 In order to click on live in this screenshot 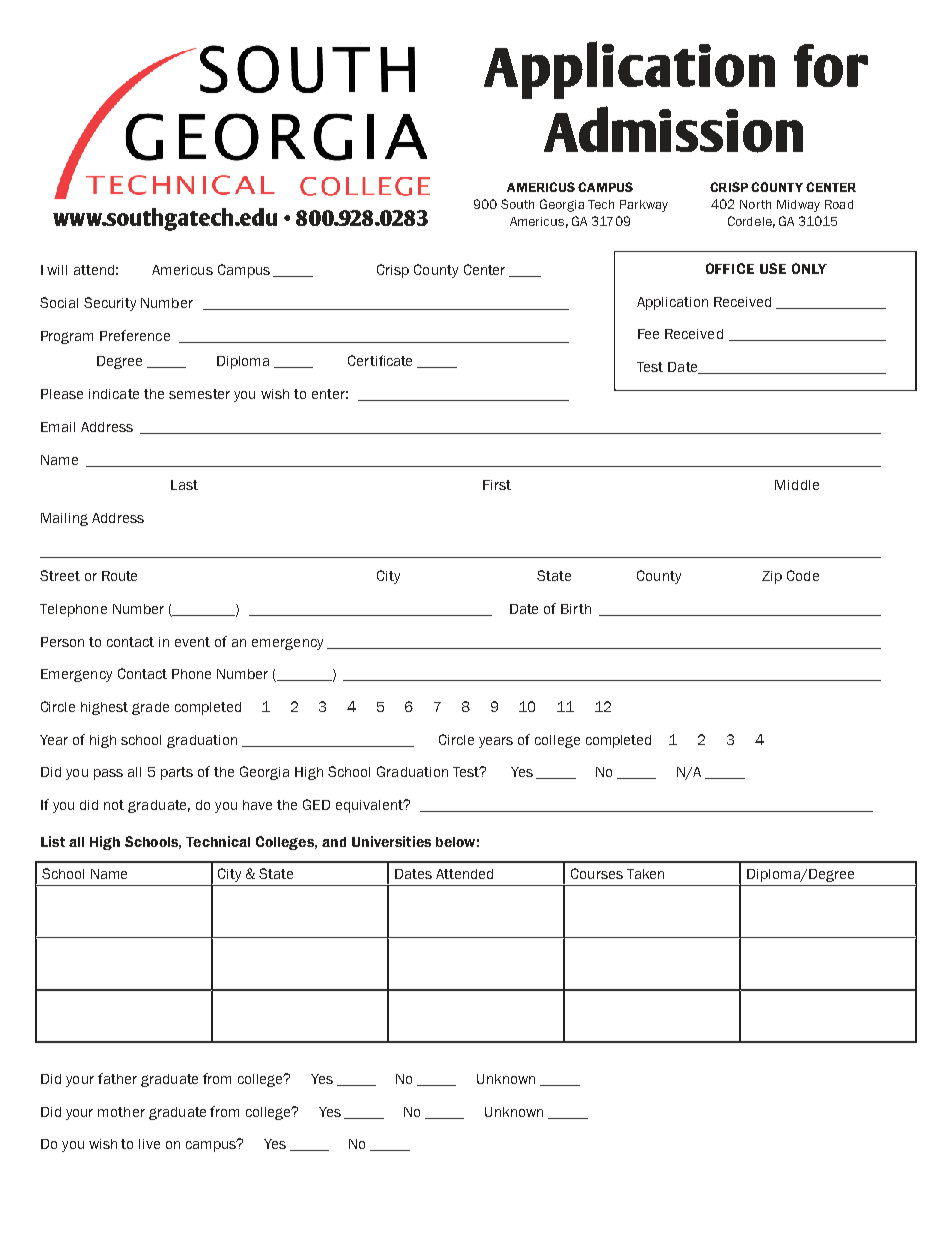, I will do `click(149, 1144)`.
